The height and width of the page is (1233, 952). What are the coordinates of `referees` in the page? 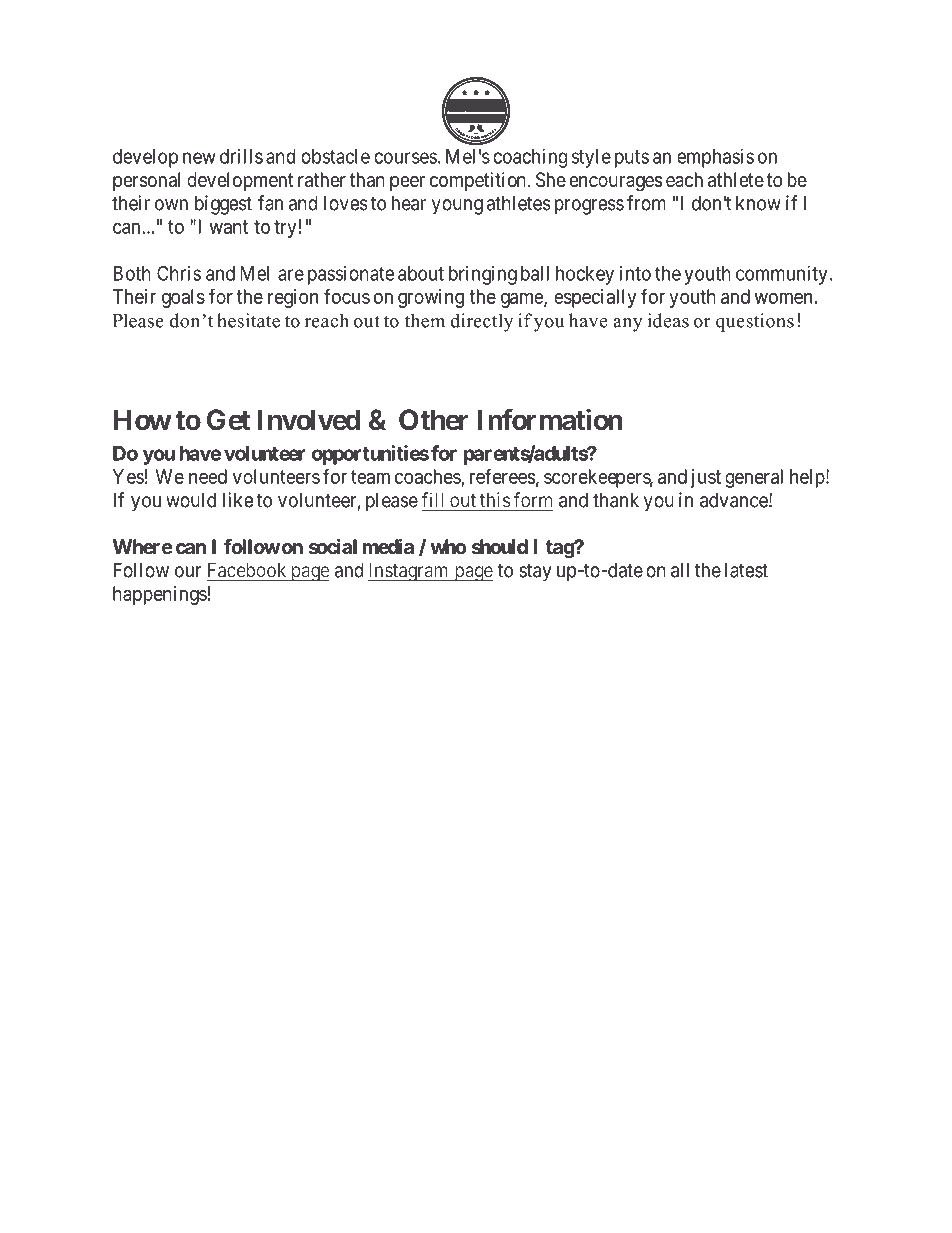 It's located at (502, 476).
